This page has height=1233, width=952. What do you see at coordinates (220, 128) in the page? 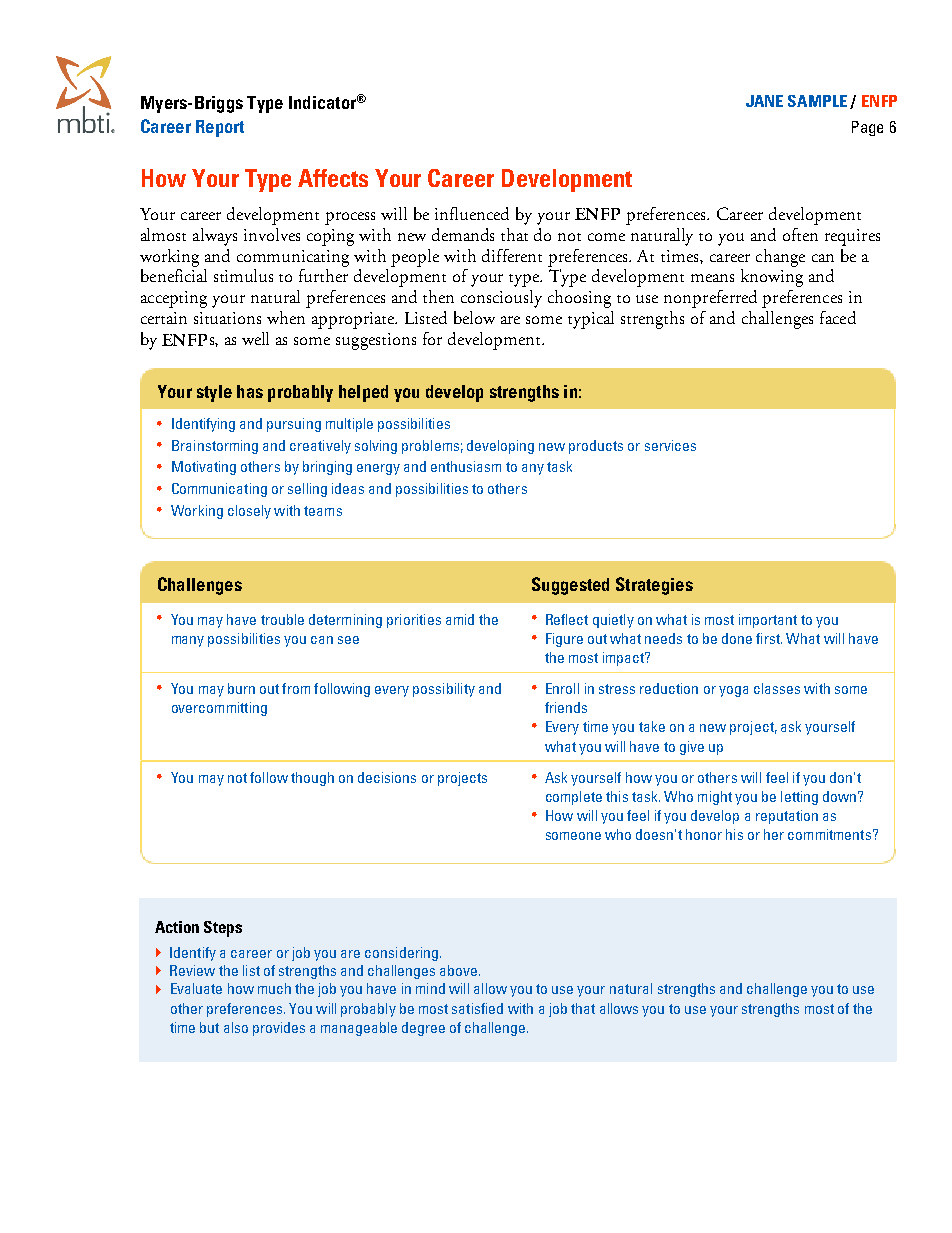
I see `Report` at bounding box center [220, 128].
